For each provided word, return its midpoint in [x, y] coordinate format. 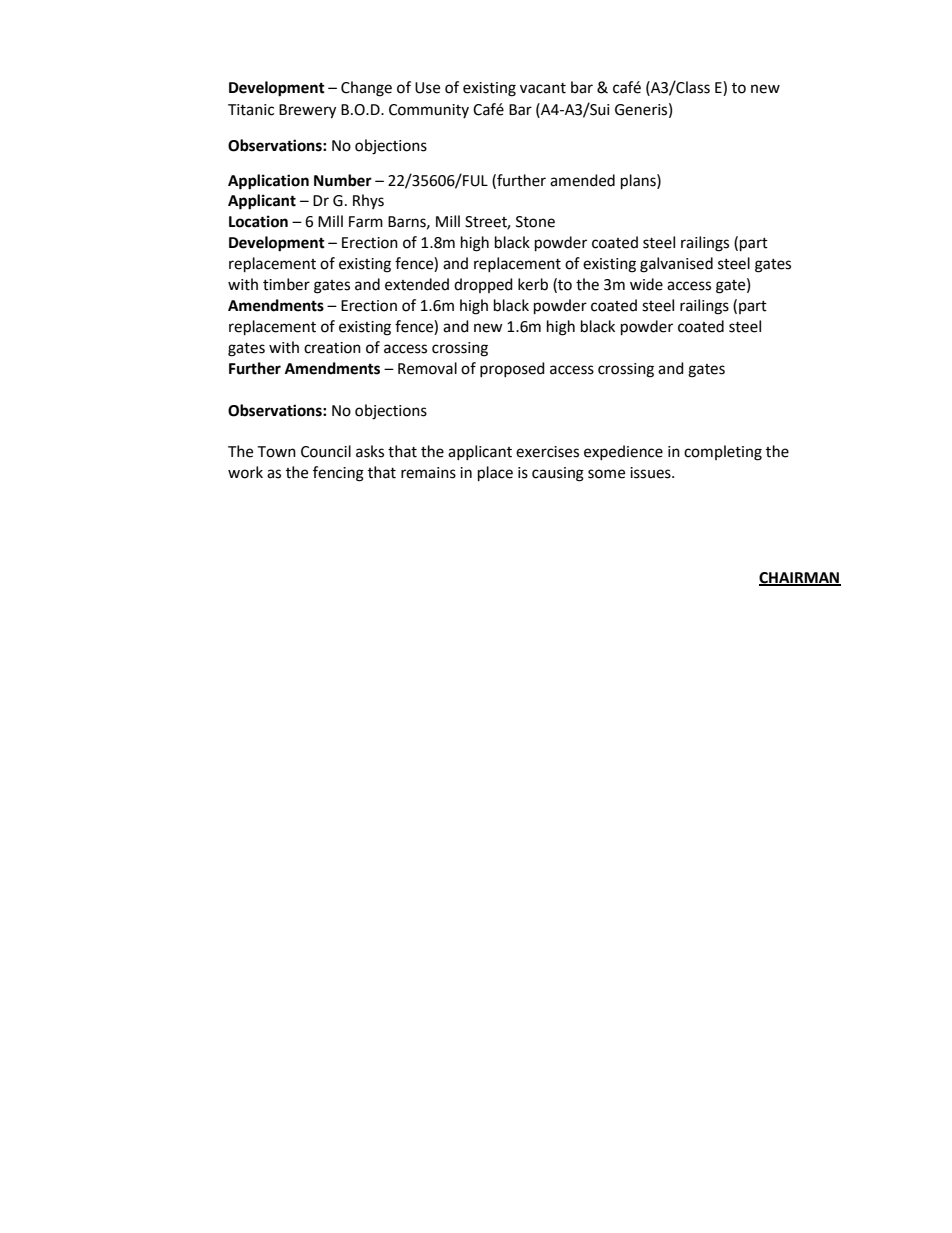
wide [646, 284]
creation [332, 348]
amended [582, 180]
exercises [547, 452]
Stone [535, 222]
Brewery [307, 111]
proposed [512, 369]
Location [258, 221]
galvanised [676, 265]
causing [558, 474]
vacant [543, 88]
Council [326, 451]
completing [723, 453]
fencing [338, 474]
